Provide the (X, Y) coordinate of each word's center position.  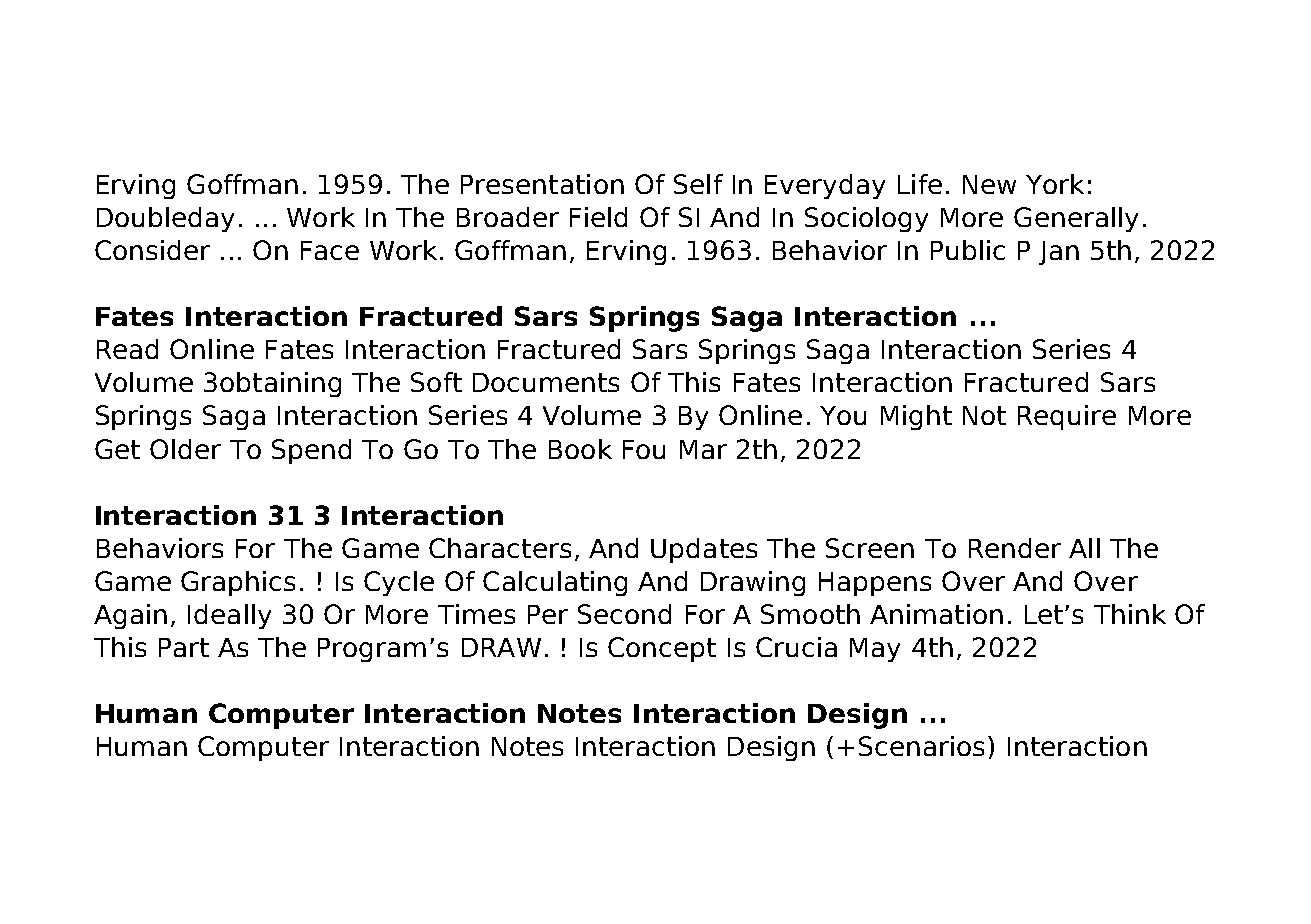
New (989, 184)
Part (184, 647)
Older (185, 449)
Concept (662, 649)
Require (1067, 417)
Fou (644, 449)
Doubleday (165, 219)
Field (598, 217)
